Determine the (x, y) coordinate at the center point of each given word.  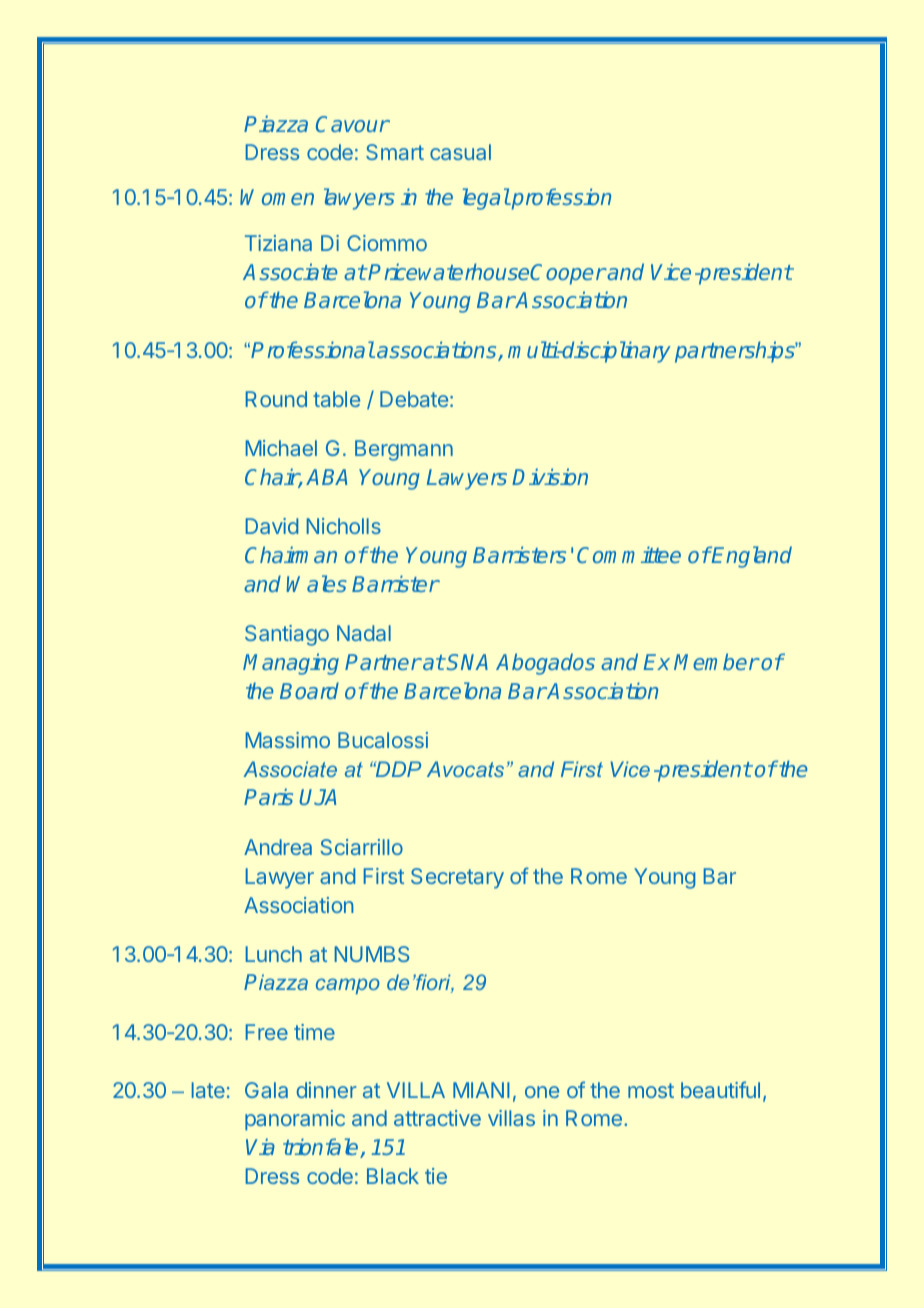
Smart (395, 152)
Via (260, 1146)
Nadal (364, 633)
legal (486, 199)
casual (460, 152)
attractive (437, 1118)
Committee (629, 554)
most (651, 1090)
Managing (291, 664)
